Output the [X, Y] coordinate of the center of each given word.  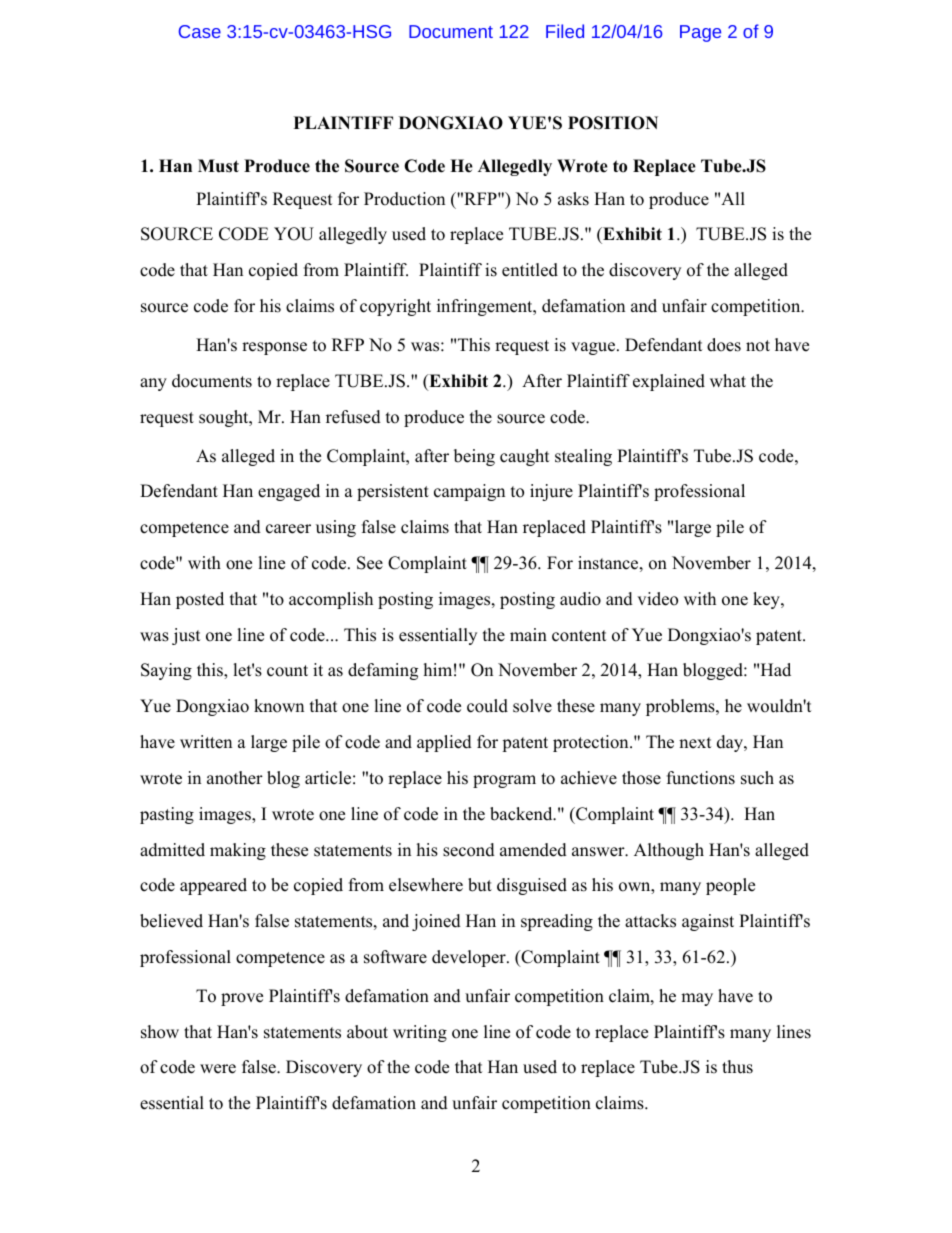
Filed [565, 31]
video [657, 599]
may [697, 999]
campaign [469, 492]
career [288, 529]
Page [700, 33]
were [218, 1069]
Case [200, 31]
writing [420, 1033]
